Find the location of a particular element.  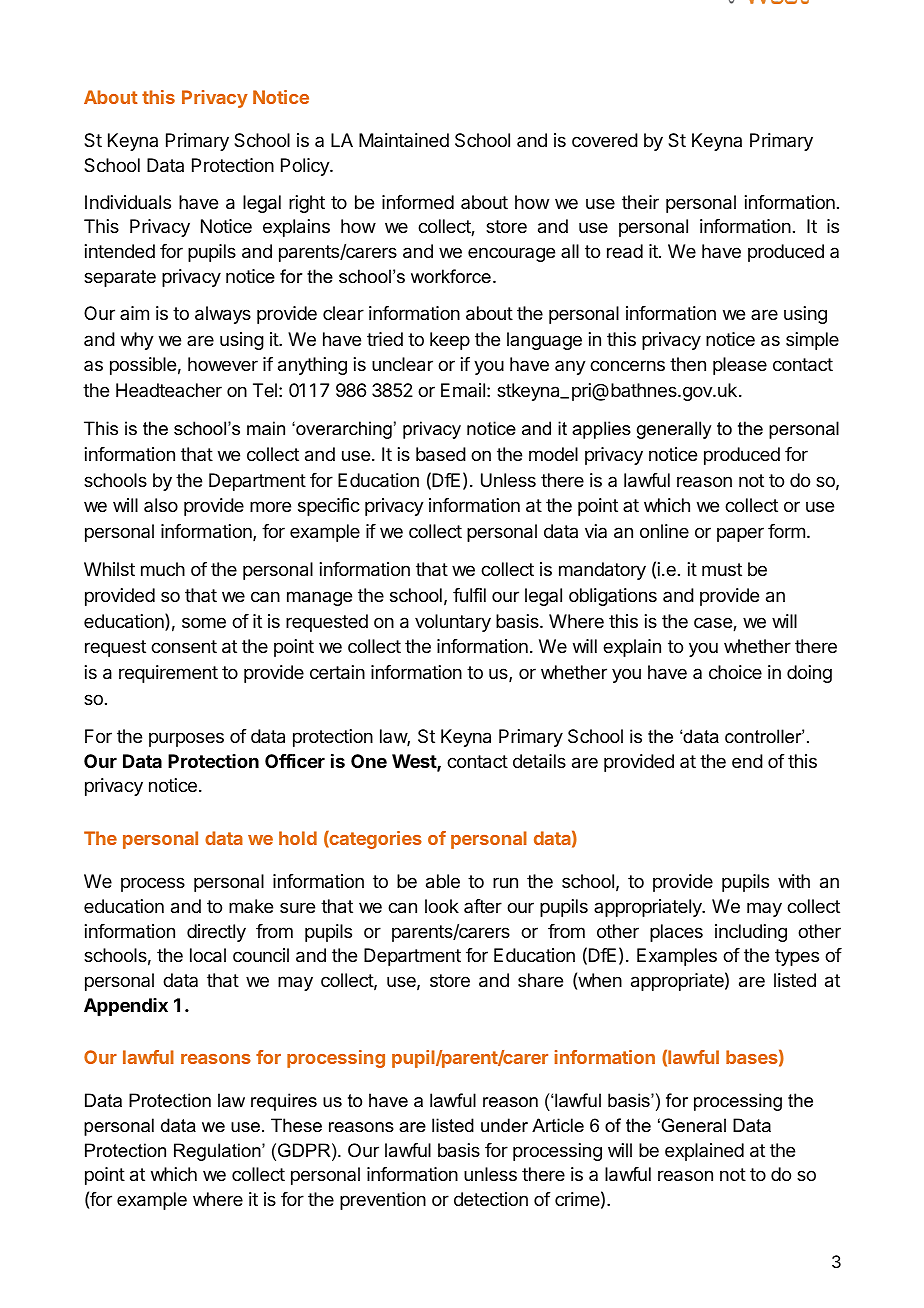

Article is located at coordinates (558, 1125).
